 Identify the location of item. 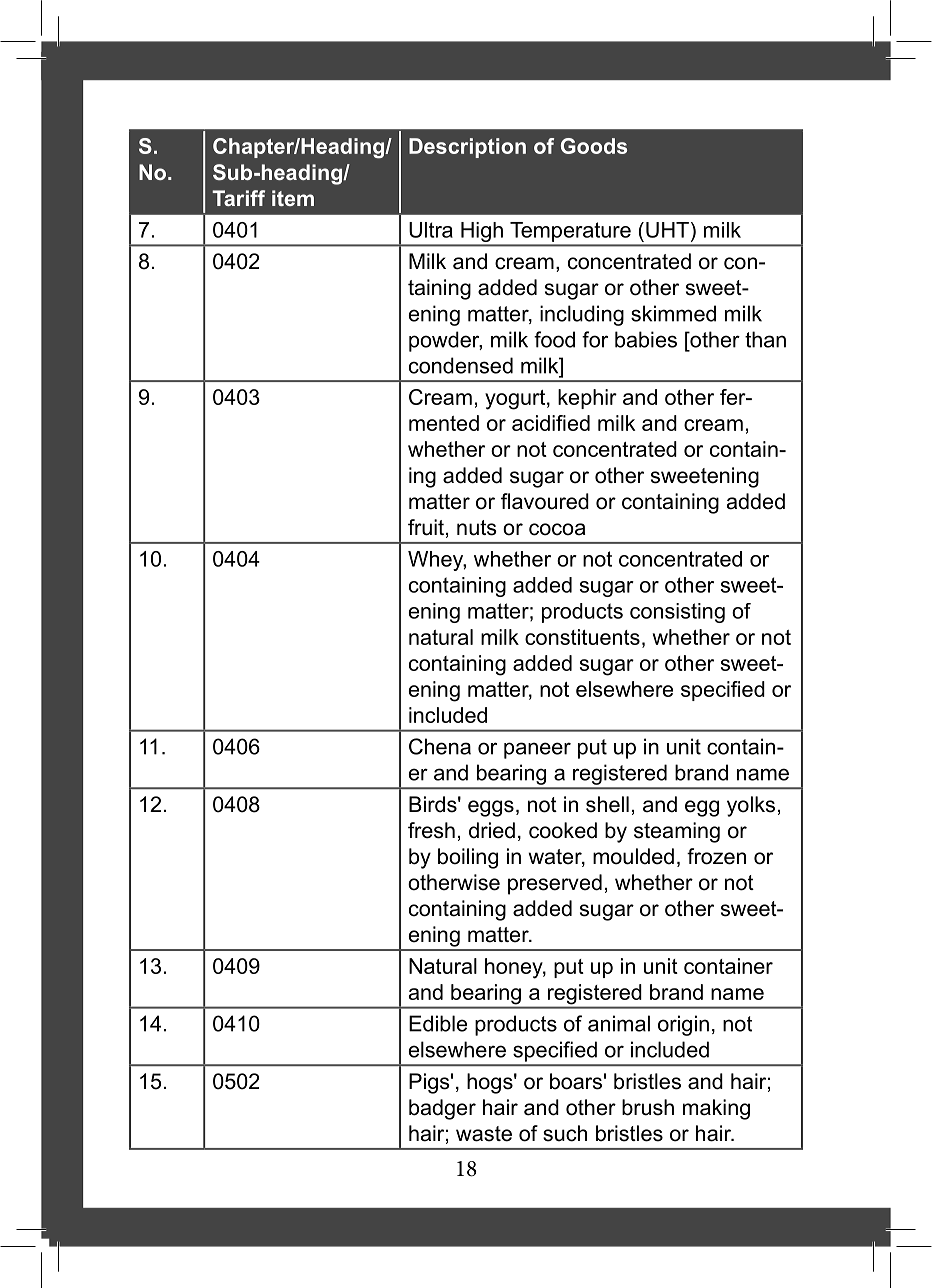
(293, 198).
